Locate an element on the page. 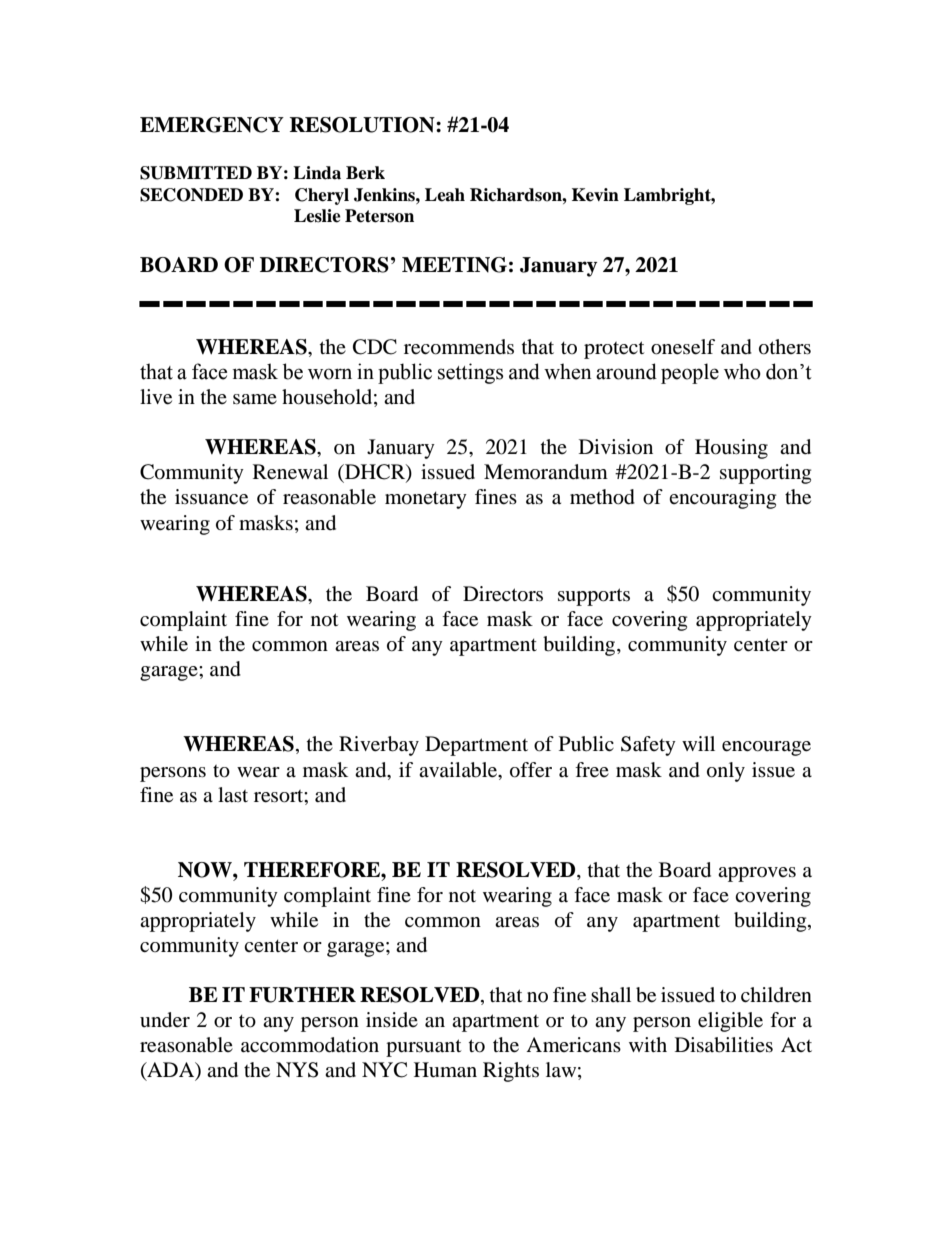  supports is located at coordinates (594, 597).
